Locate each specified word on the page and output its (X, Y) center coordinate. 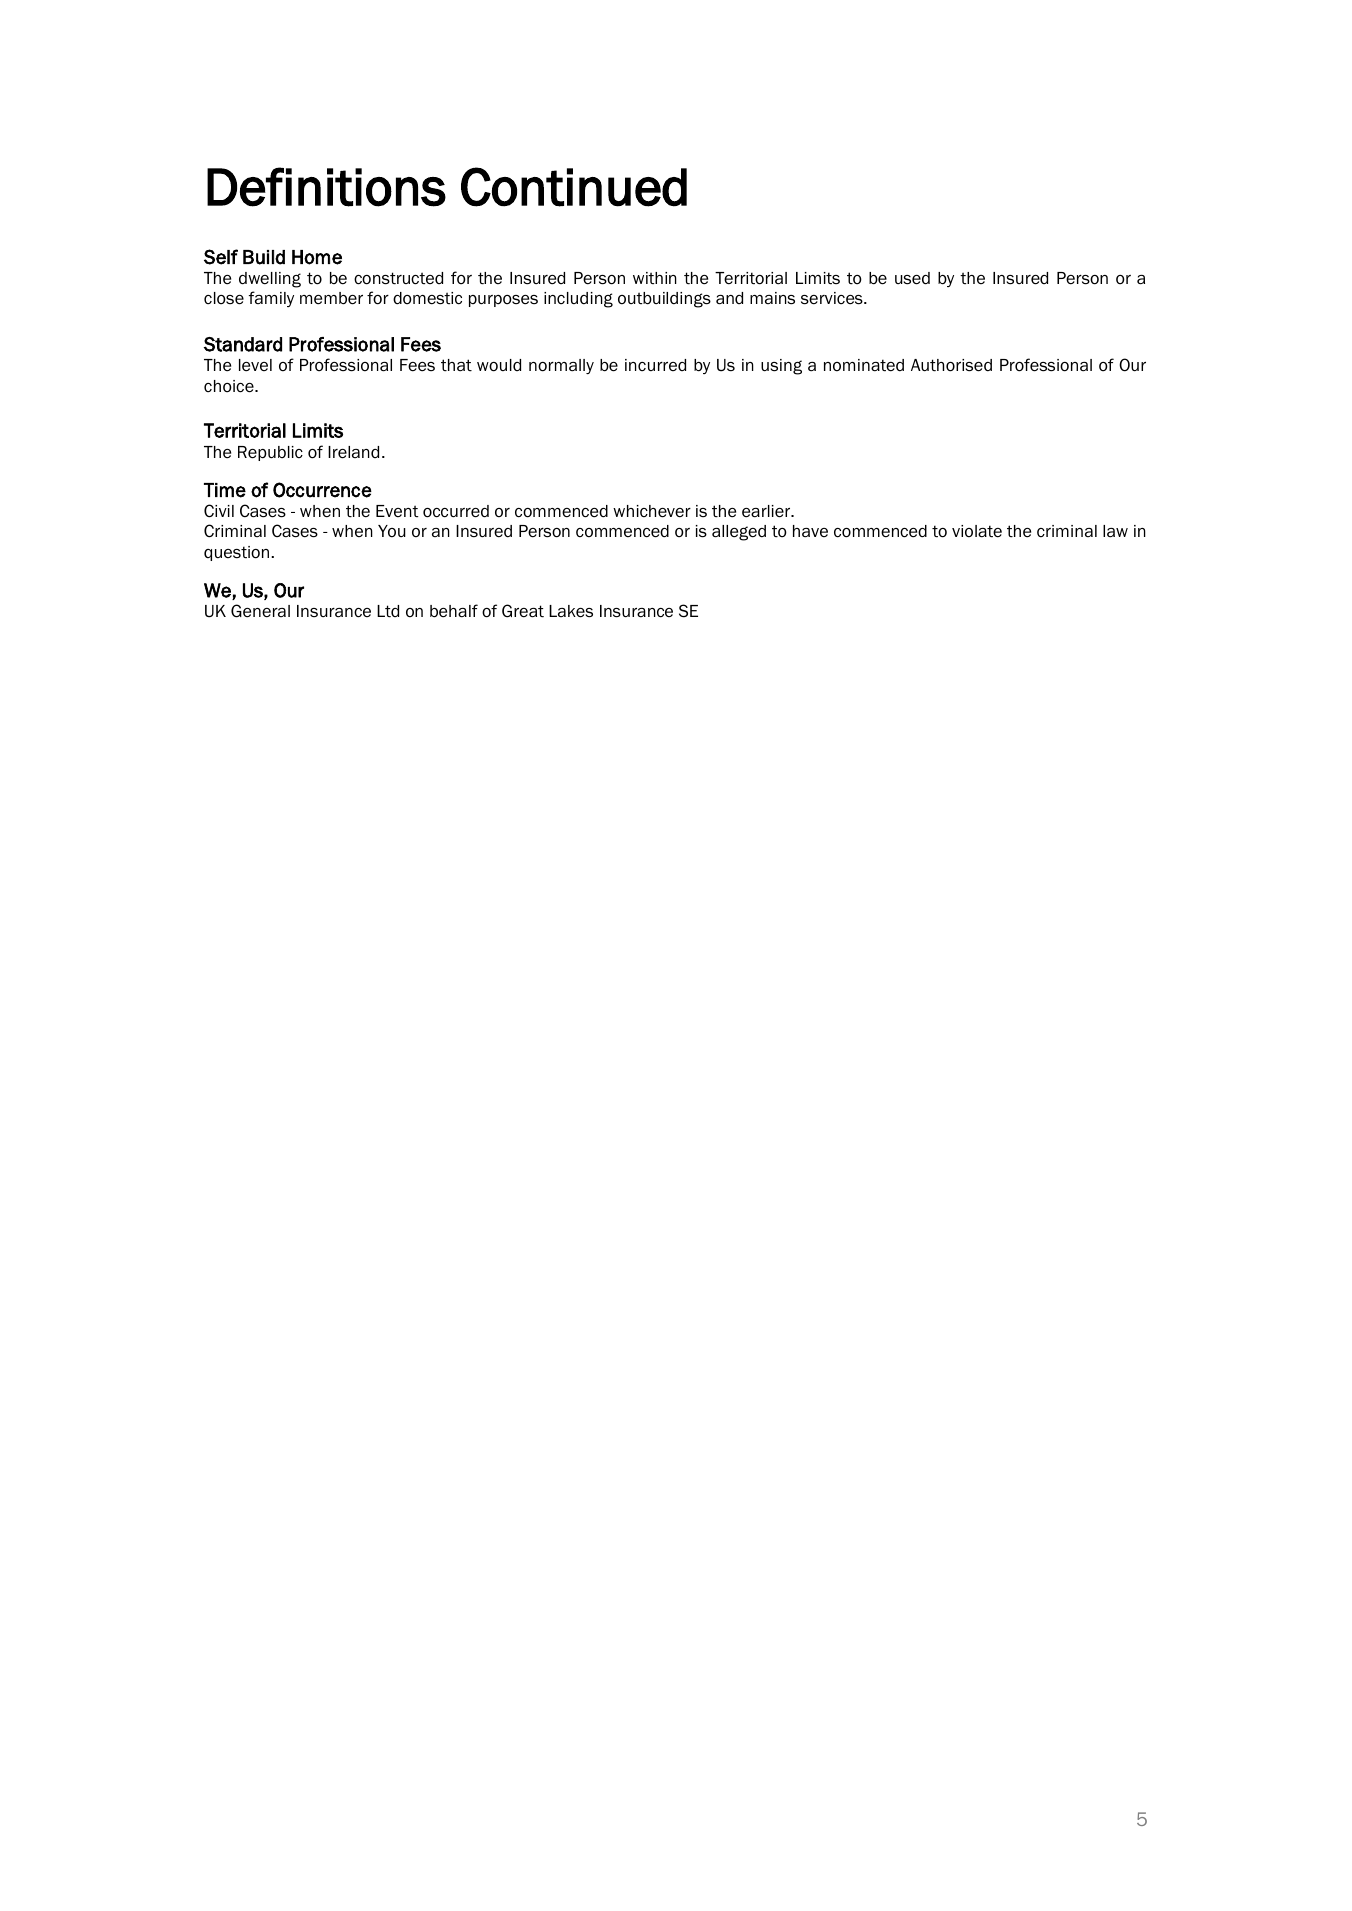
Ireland (353, 452)
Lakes (571, 611)
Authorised (951, 365)
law (1115, 531)
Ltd (388, 611)
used (912, 278)
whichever (652, 511)
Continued (574, 187)
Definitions (326, 187)
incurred (655, 365)
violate (977, 531)
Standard (243, 344)
